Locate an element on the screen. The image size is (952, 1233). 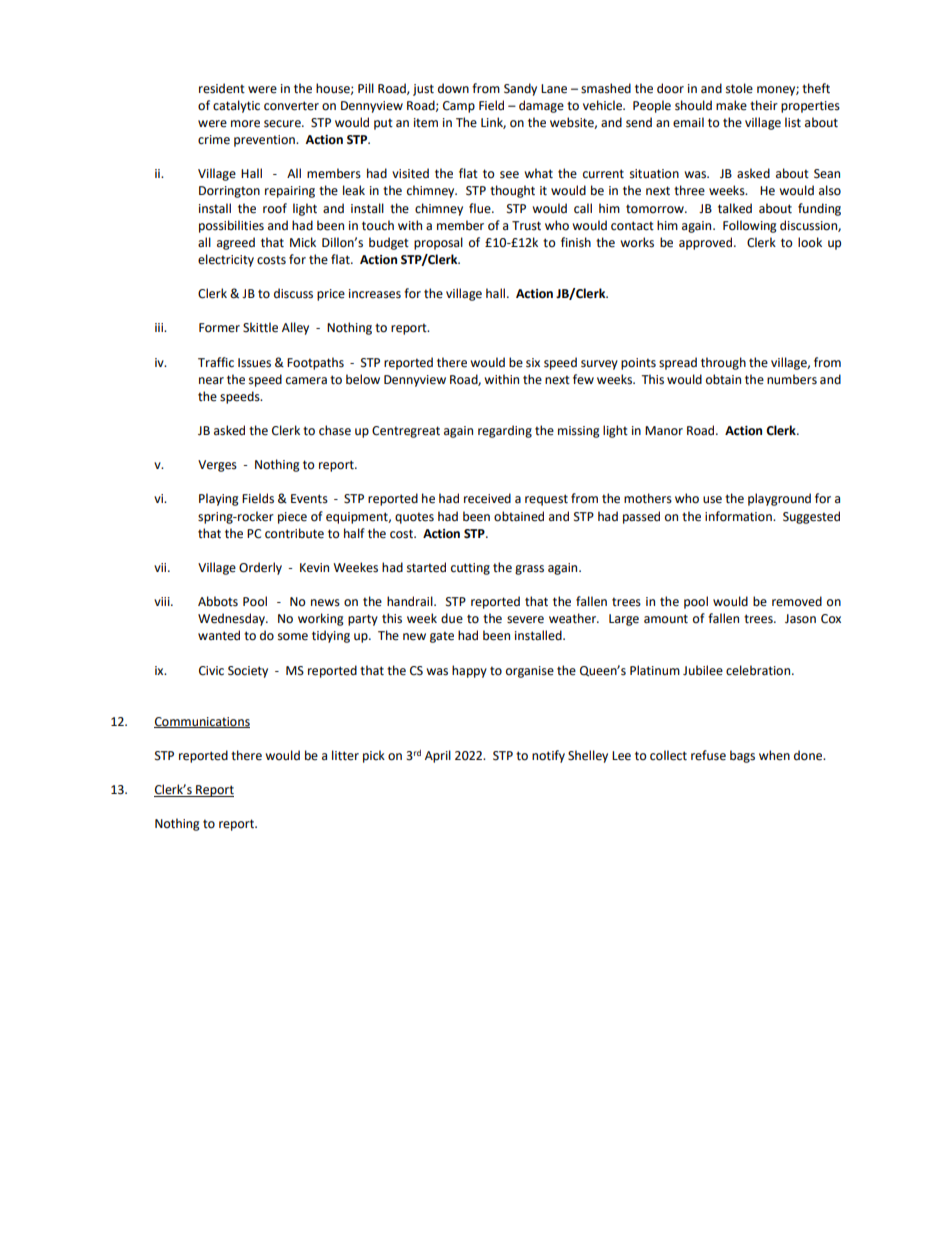
bags is located at coordinates (742, 756).
